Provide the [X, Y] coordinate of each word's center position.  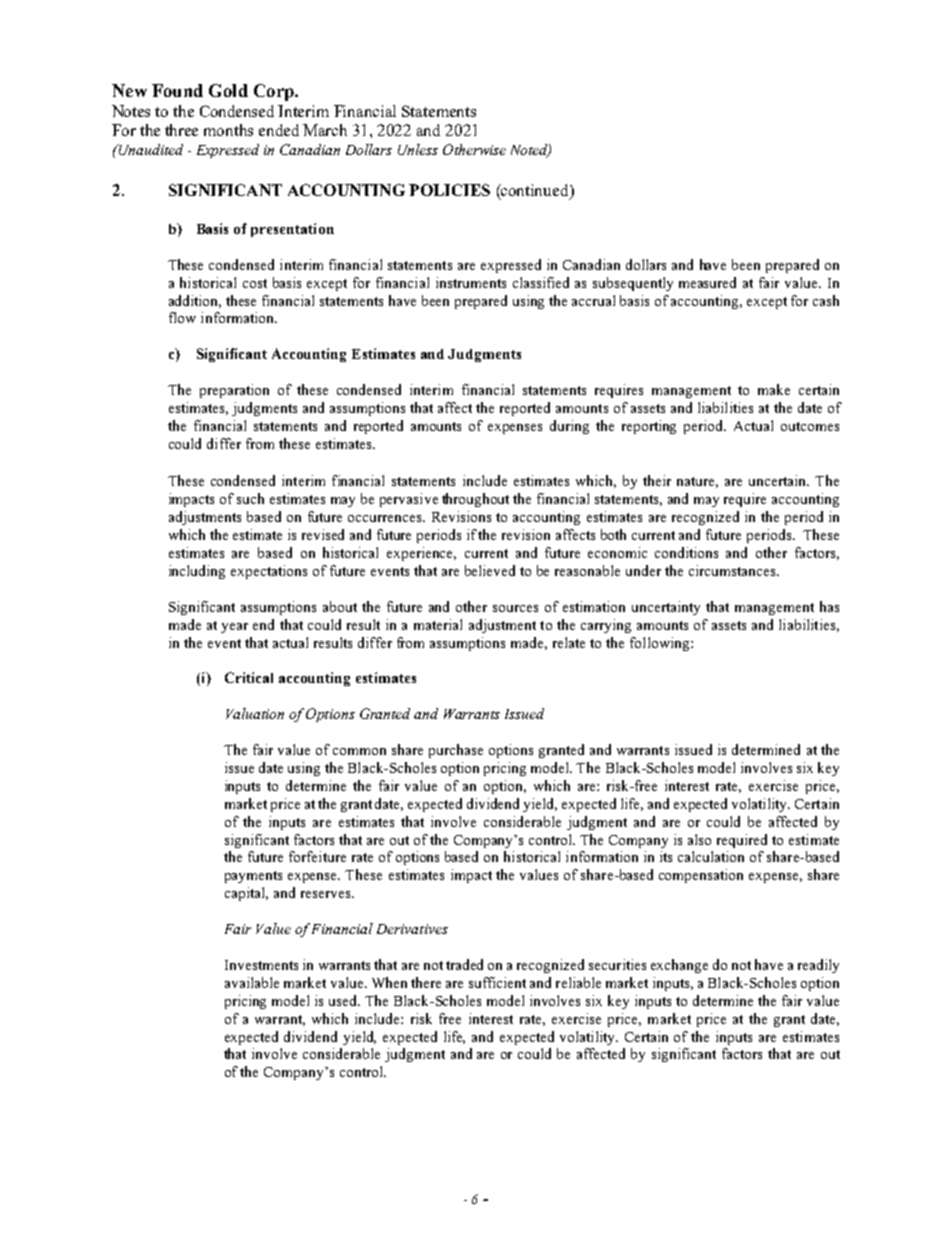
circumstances [733, 570]
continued [535, 190]
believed [490, 570]
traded [464, 964]
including [197, 572]
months [228, 130]
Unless [418, 149]
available [252, 982]
